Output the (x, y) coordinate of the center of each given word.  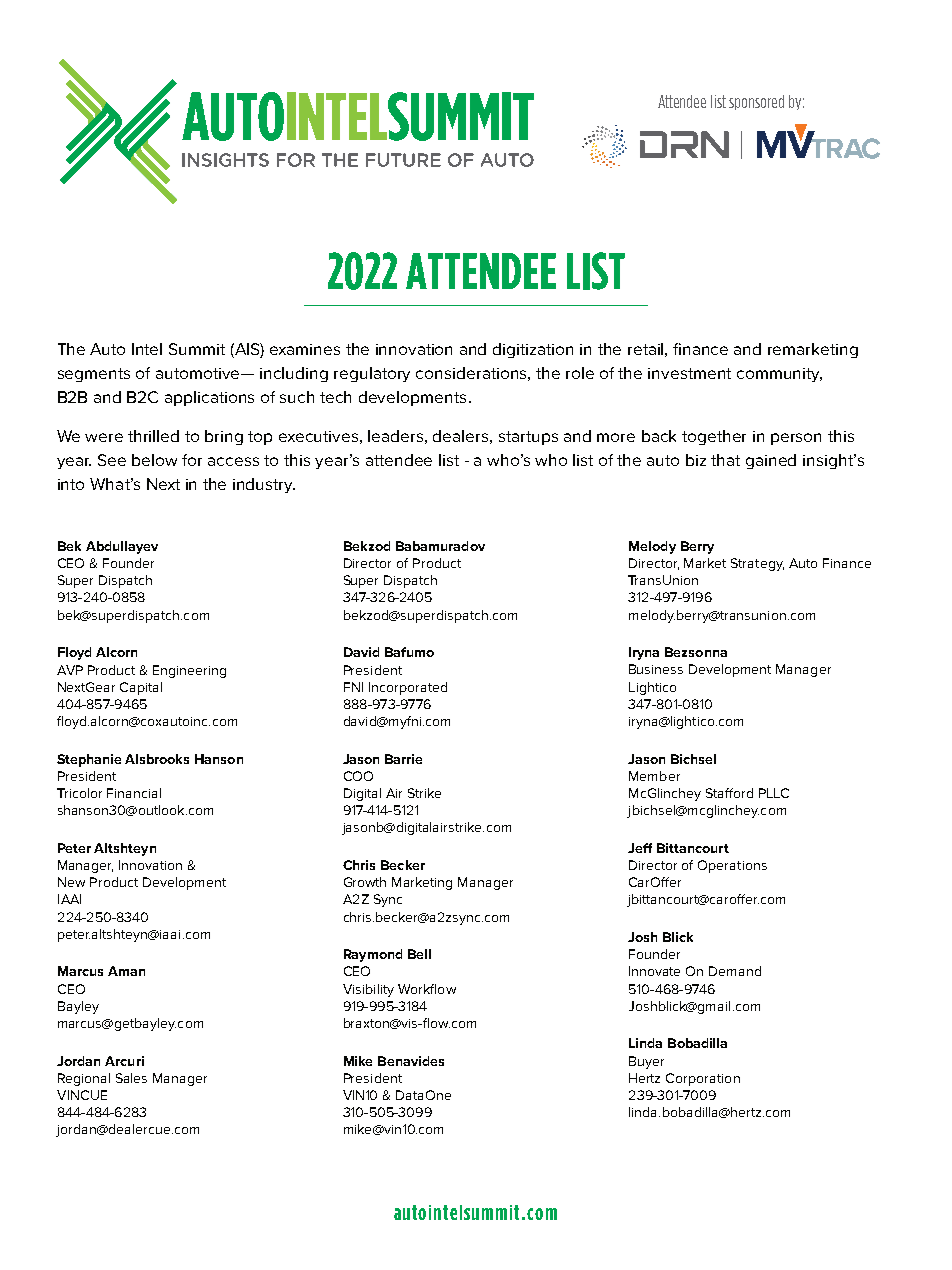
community (779, 375)
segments (94, 375)
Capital (141, 688)
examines (305, 349)
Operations (732, 866)
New (71, 882)
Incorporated (408, 688)
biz (696, 460)
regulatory (372, 374)
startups (528, 438)
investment (689, 373)
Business (656, 669)
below (154, 460)
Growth (365, 882)
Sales (131, 1078)
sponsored (756, 102)
